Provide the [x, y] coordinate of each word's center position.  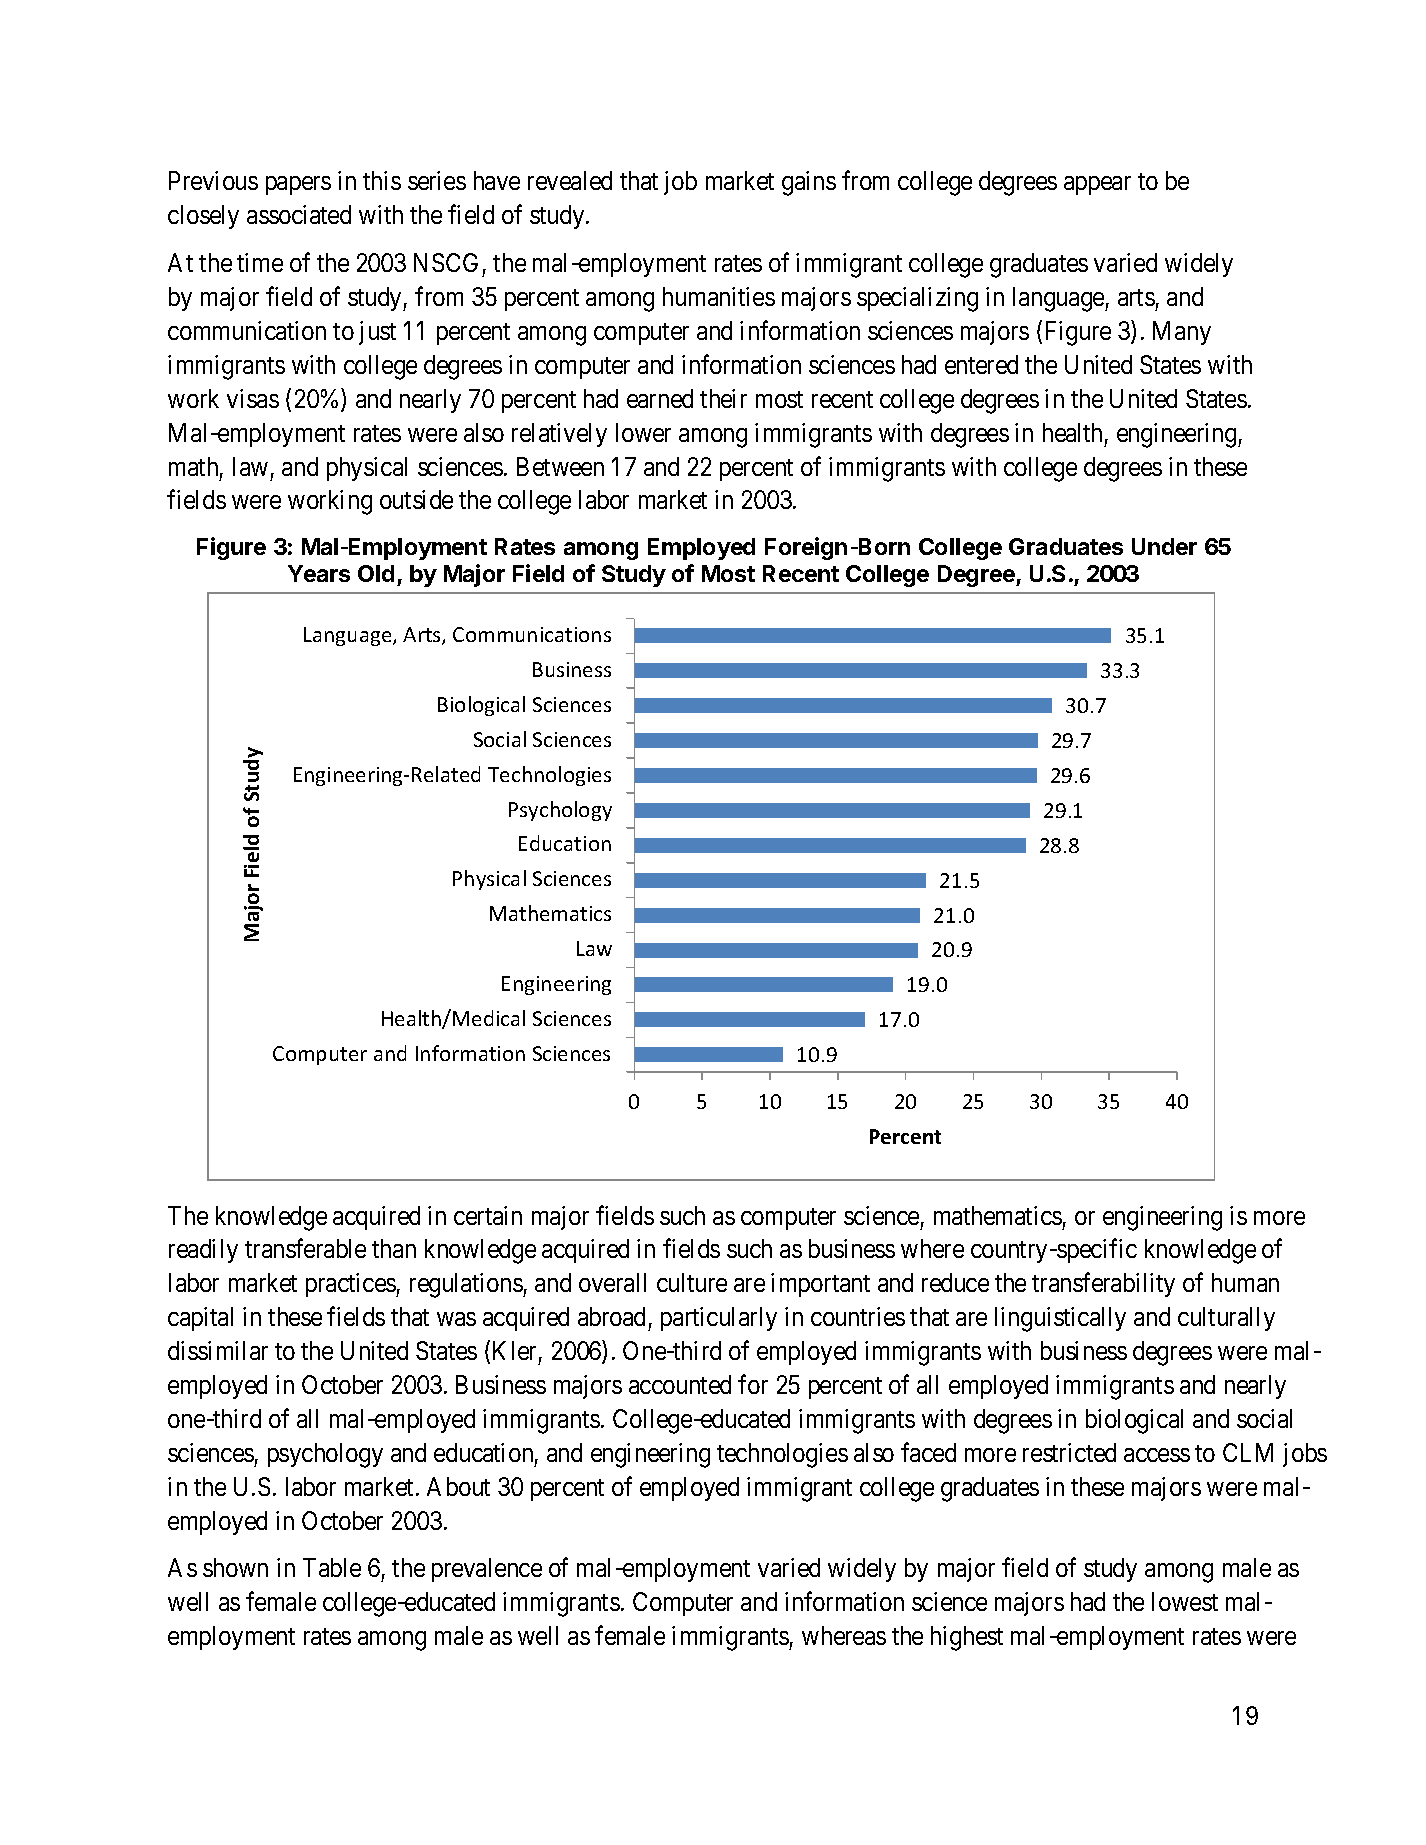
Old [376, 573]
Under [1164, 546]
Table [332, 1567]
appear [1097, 186]
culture [692, 1282]
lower [643, 432]
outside [416, 499]
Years [319, 573]
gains [809, 183]
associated [299, 214]
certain [488, 1215]
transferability [1103, 1285]
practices [351, 1285]
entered [981, 364]
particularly [719, 1319]
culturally [1226, 1319]
